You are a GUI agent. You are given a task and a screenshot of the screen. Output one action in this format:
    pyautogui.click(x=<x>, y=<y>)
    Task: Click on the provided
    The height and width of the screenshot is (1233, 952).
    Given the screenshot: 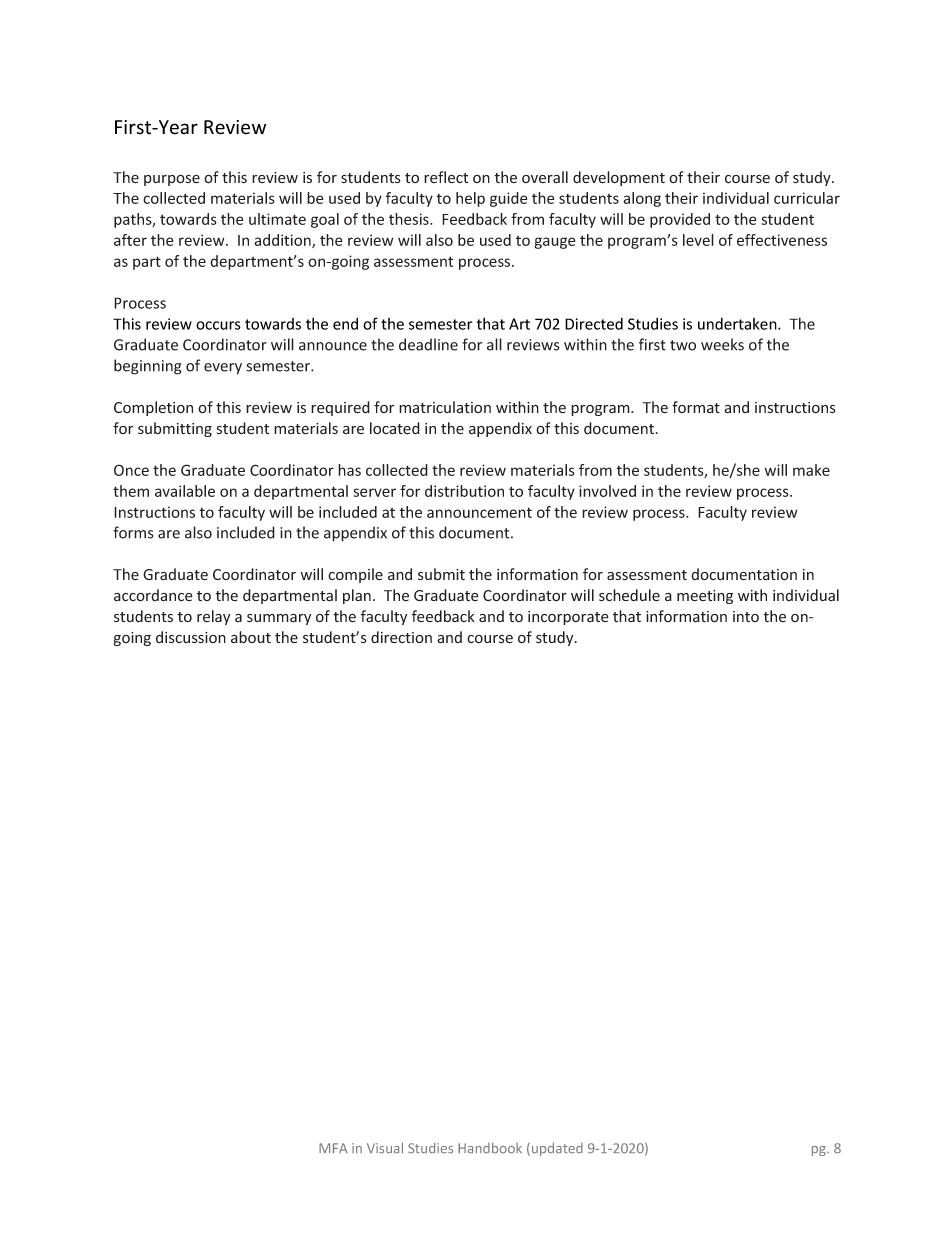 What is the action you would take?
    pyautogui.click(x=680, y=220)
